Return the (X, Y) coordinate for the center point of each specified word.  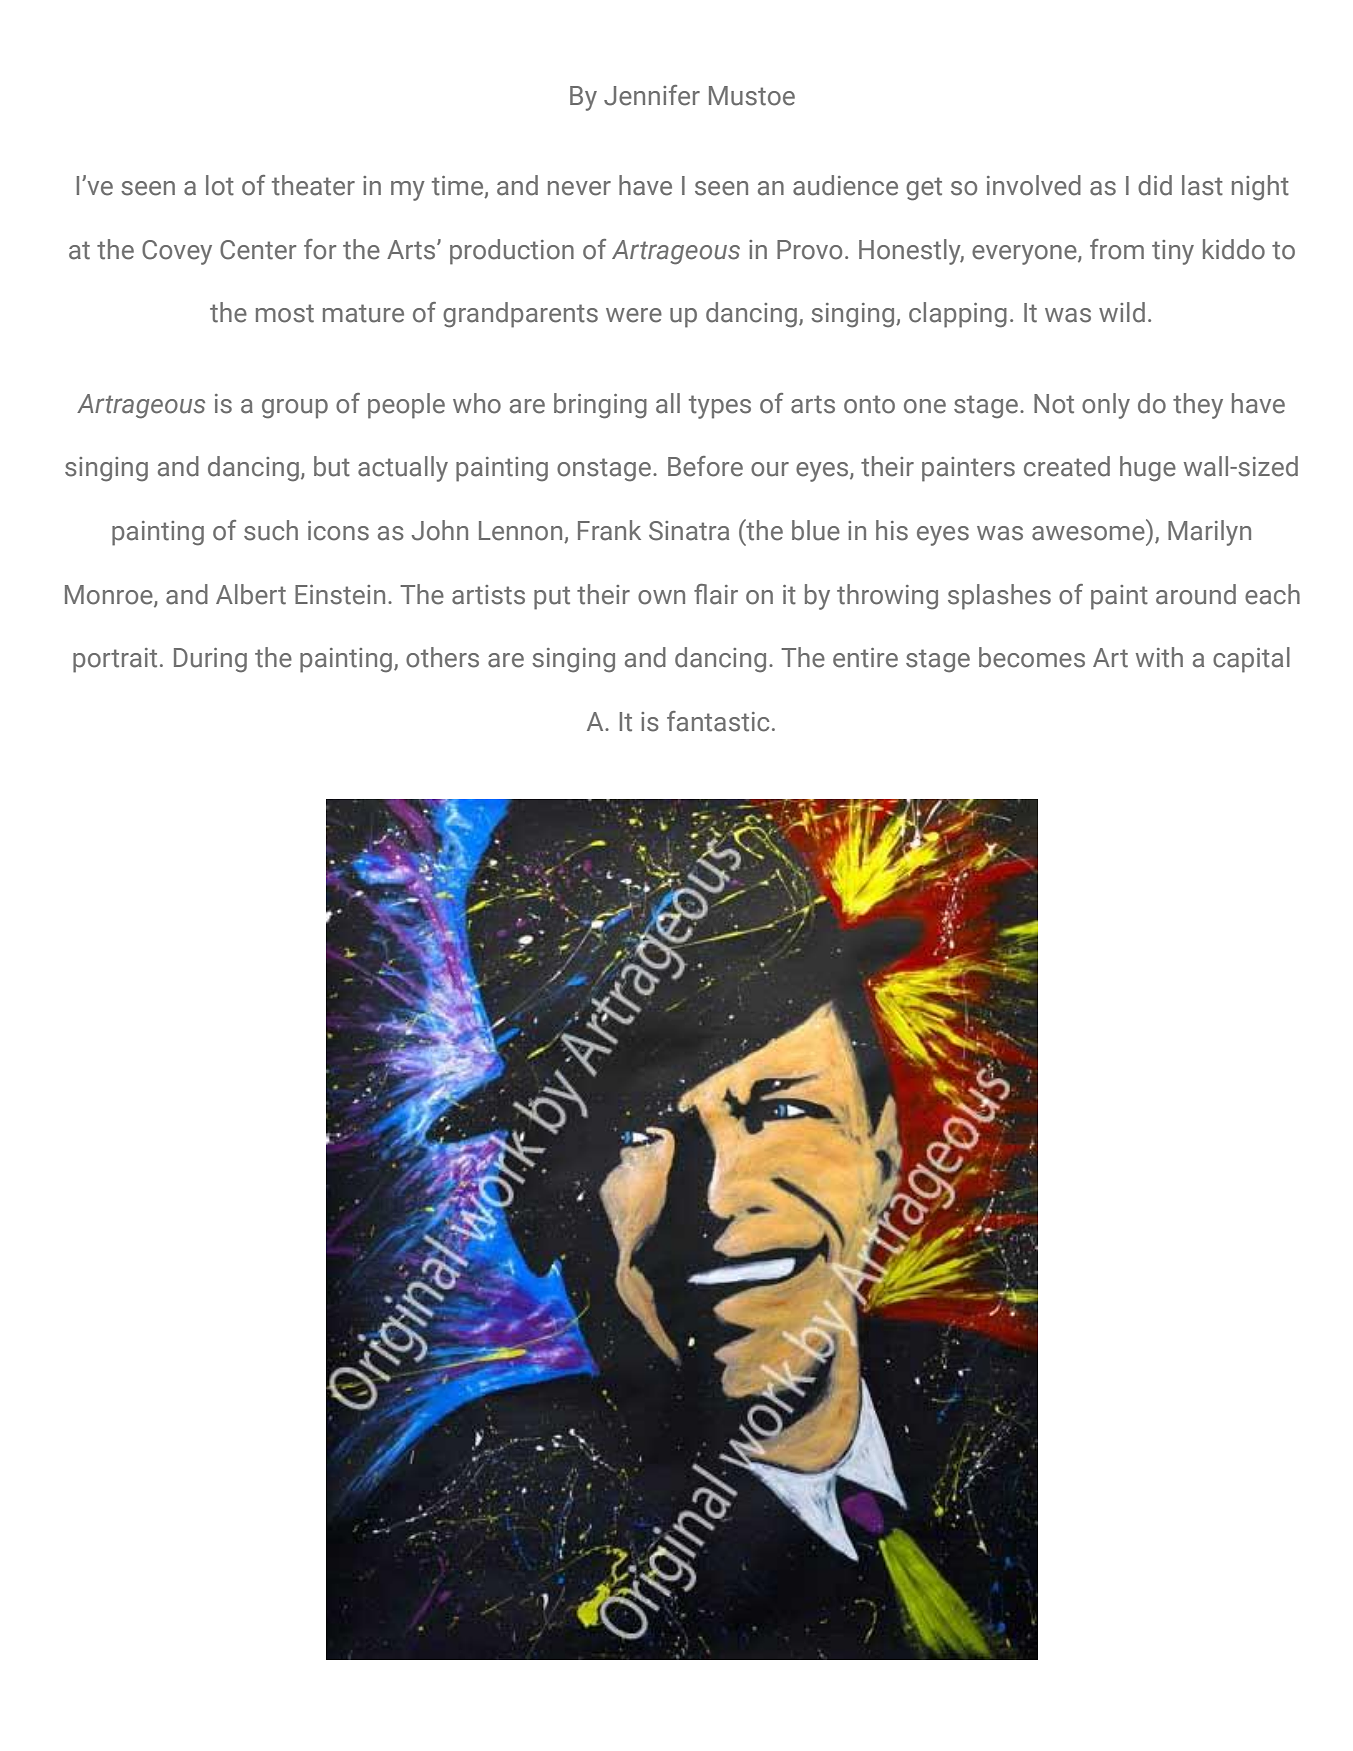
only (1106, 406)
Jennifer (652, 95)
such (271, 530)
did (1155, 185)
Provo (809, 250)
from (1117, 249)
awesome (1088, 533)
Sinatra (689, 531)
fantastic (718, 721)
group (295, 409)
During (210, 660)
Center (258, 250)
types (720, 407)
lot (220, 185)
